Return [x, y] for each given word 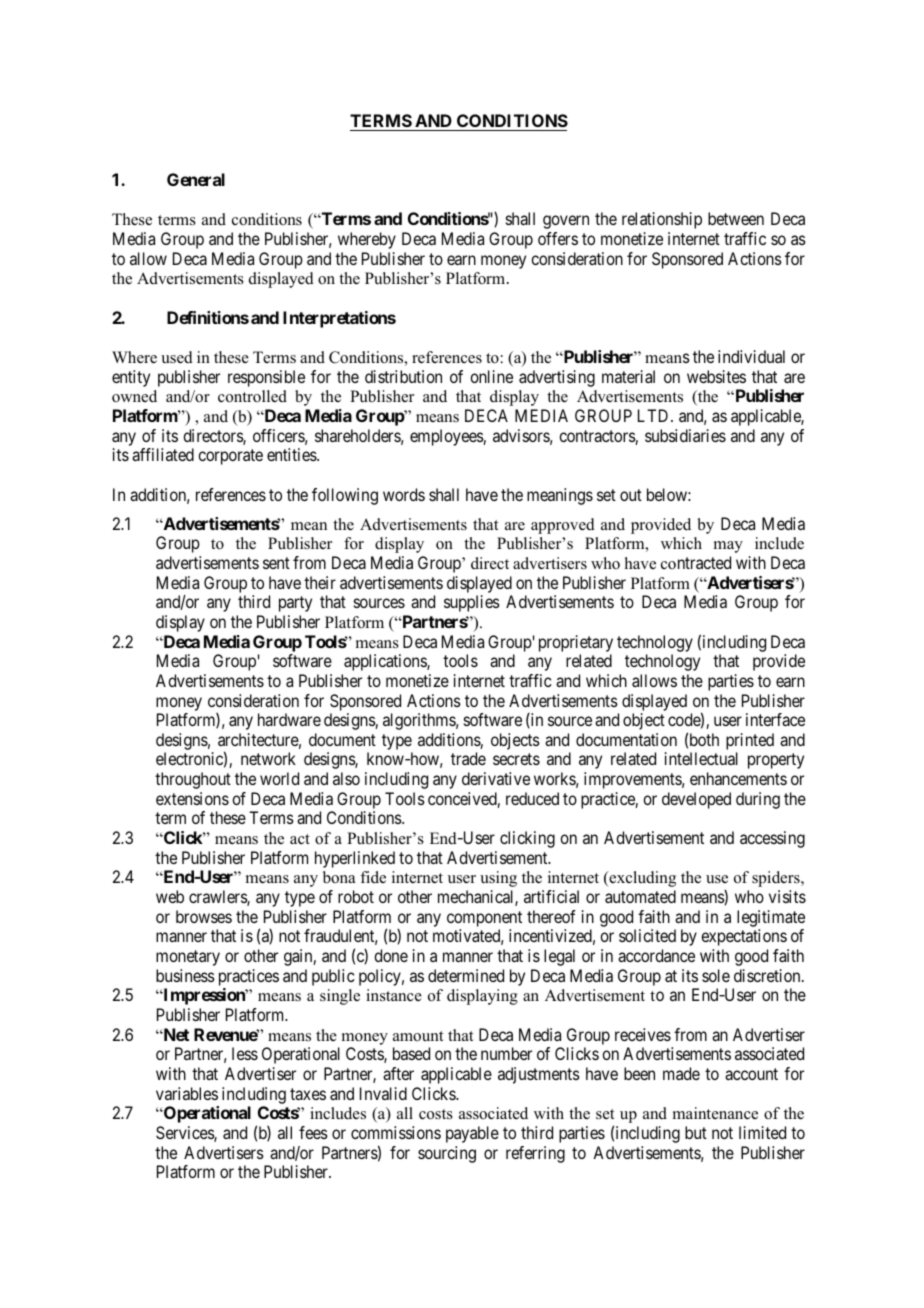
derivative [496, 778]
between [736, 218]
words [404, 494]
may [728, 547]
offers [558, 238]
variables [187, 1093]
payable [472, 1134]
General [196, 179]
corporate [230, 457]
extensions [192, 798]
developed [696, 800]
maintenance [715, 1113]
